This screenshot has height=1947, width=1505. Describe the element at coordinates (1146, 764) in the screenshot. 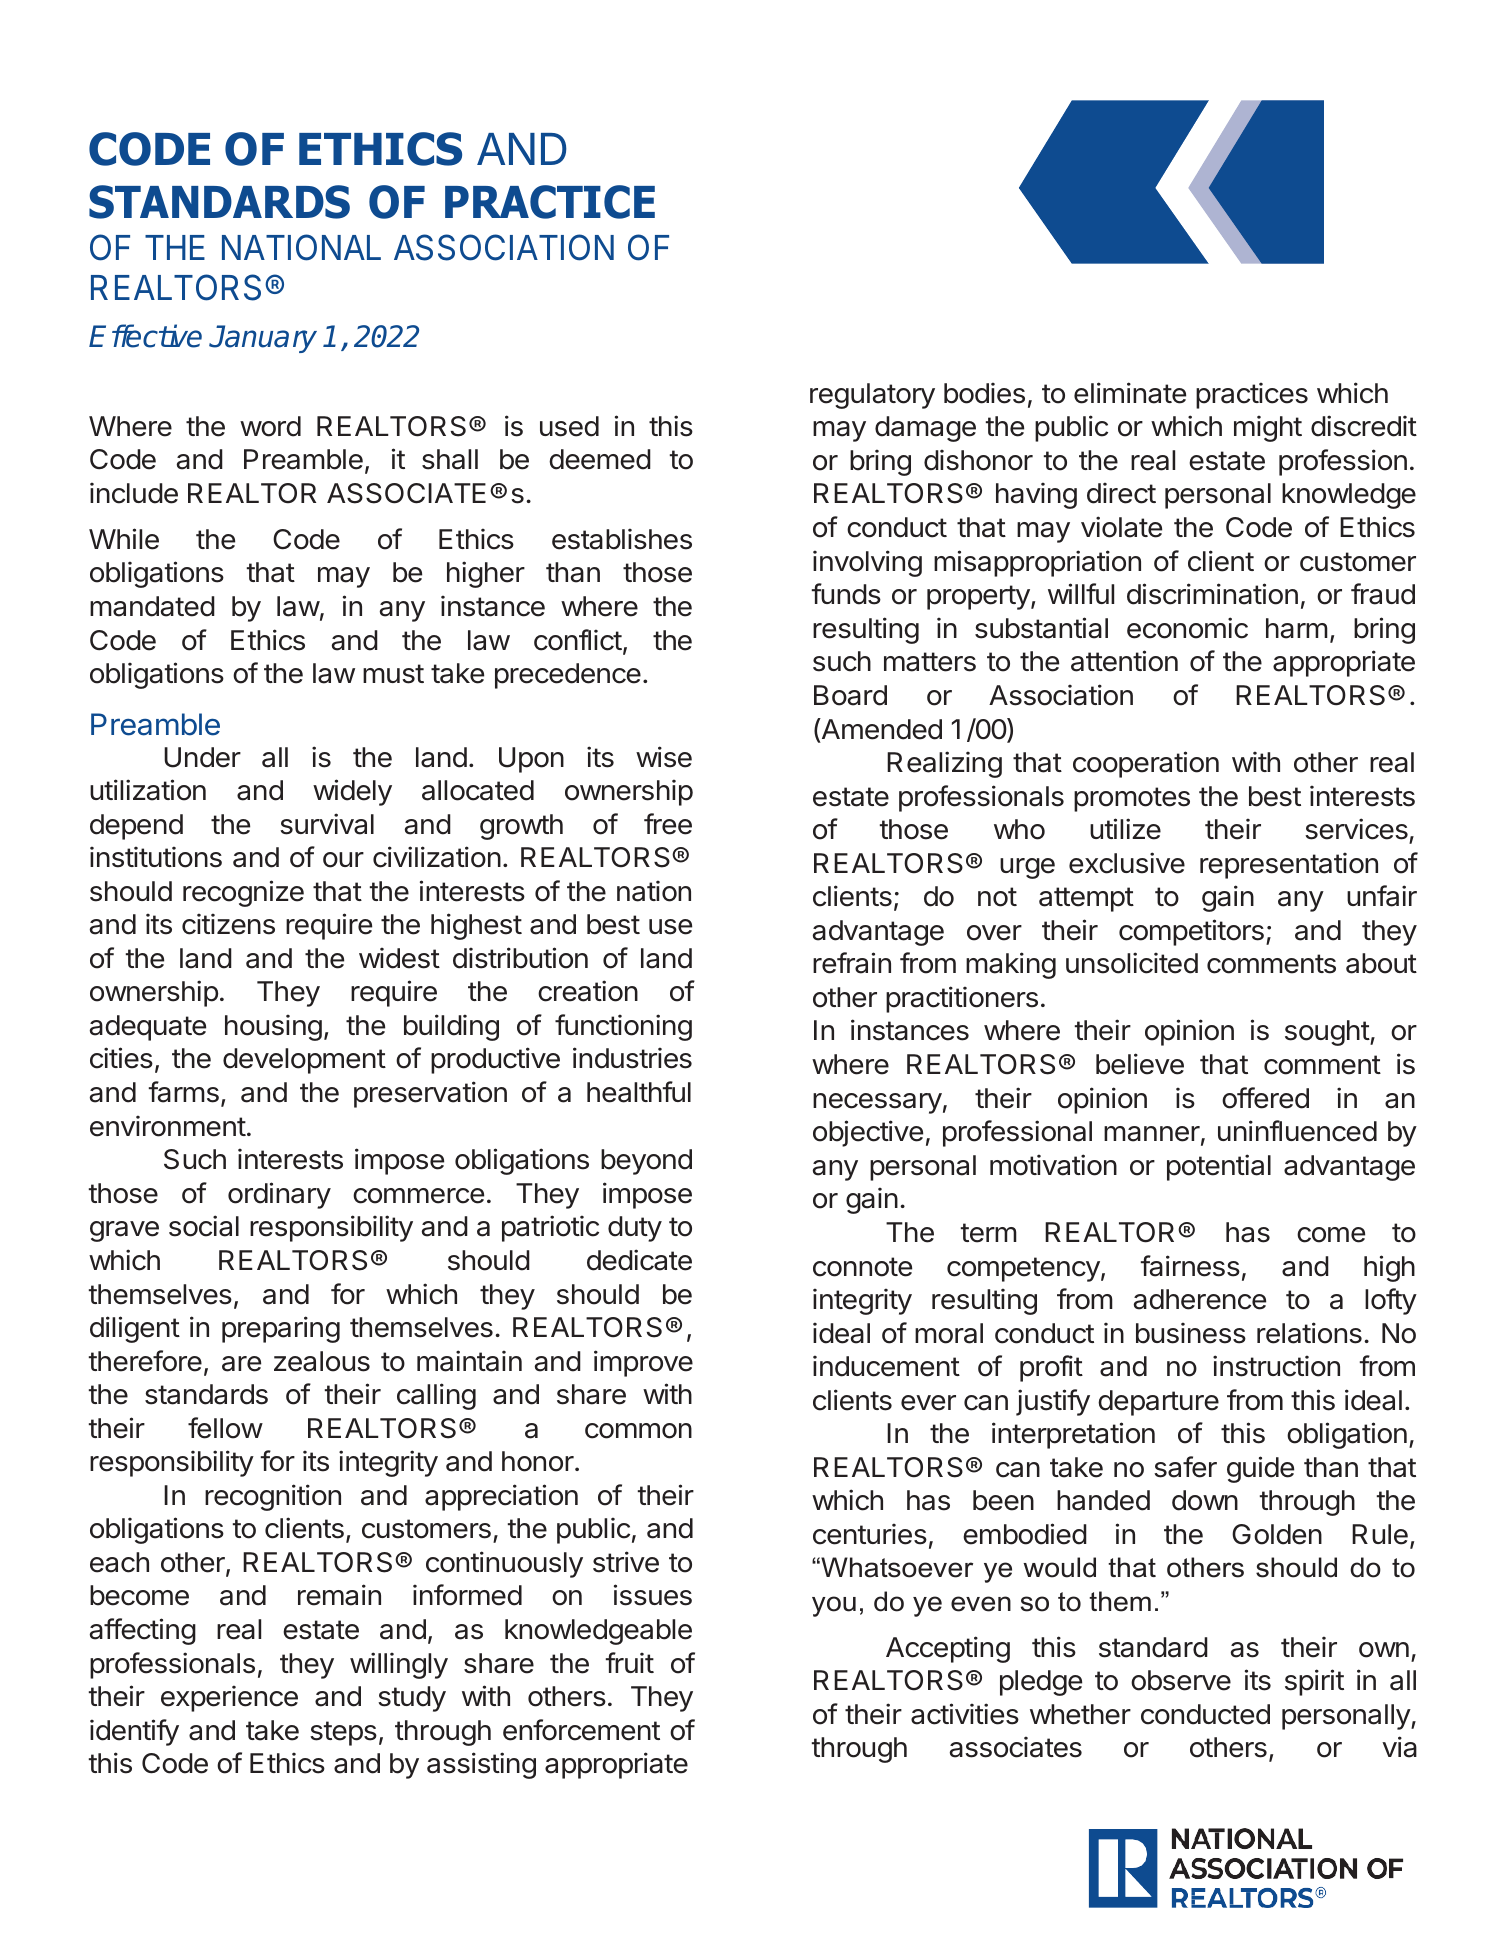

I see `cooperation` at that location.
